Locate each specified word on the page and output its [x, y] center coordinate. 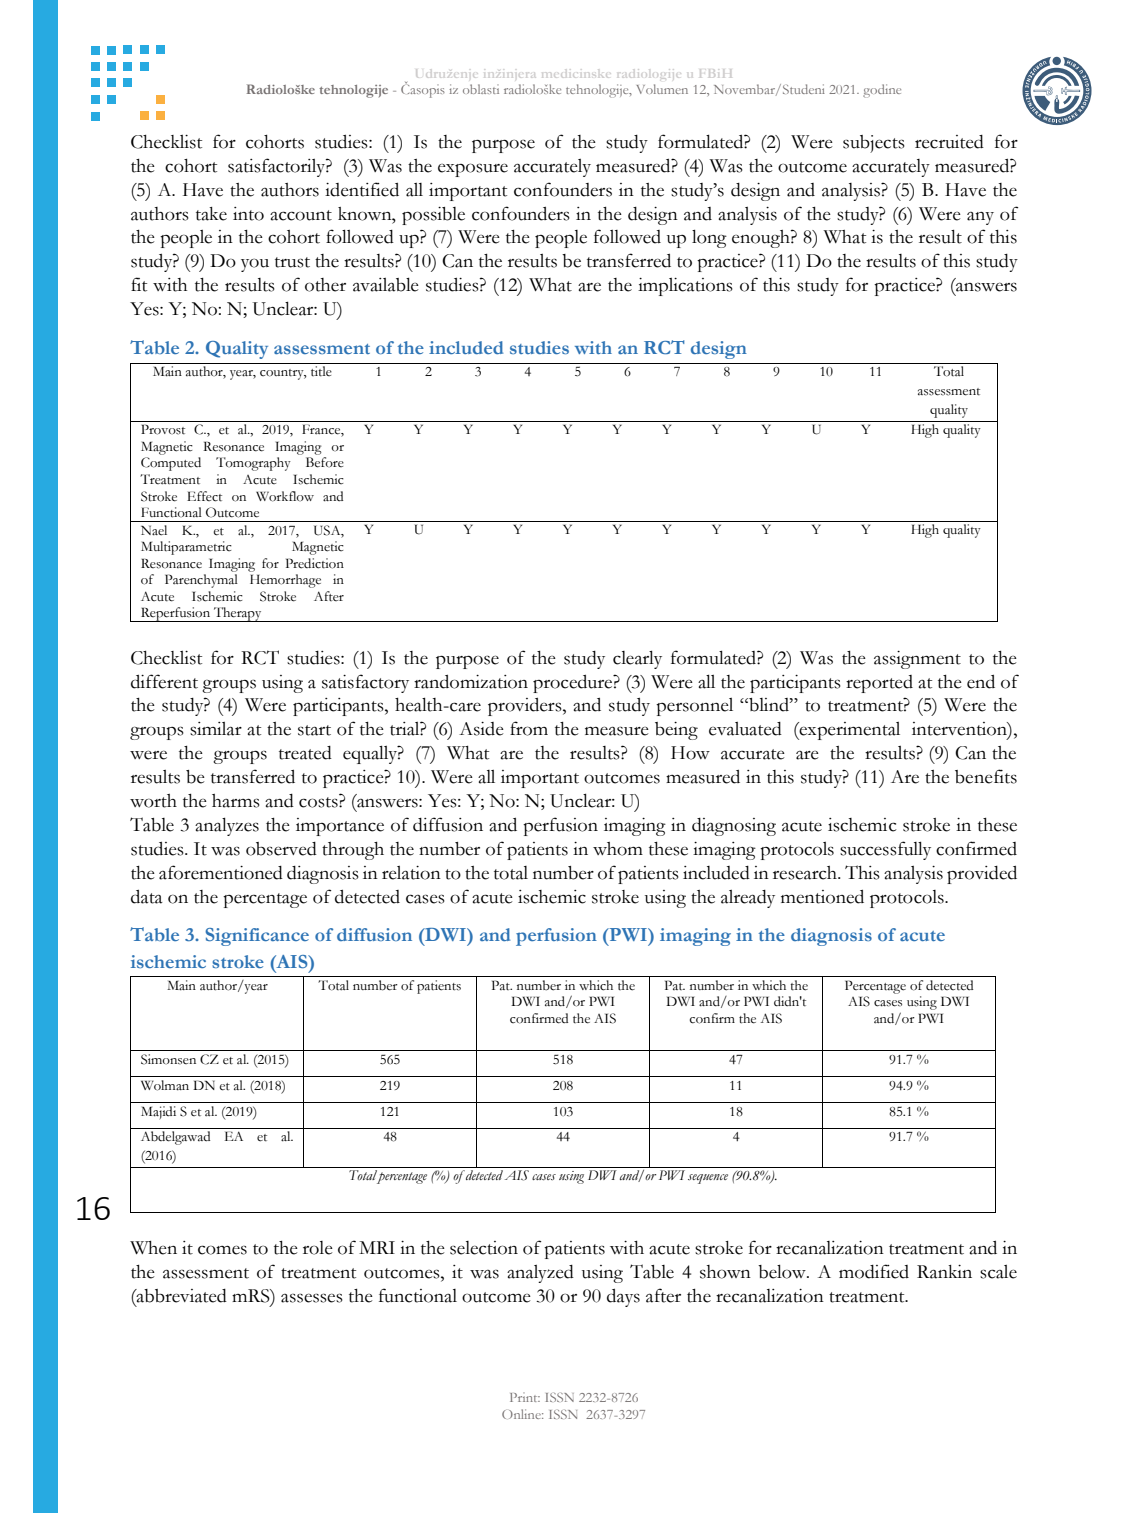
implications [685, 287]
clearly [637, 659]
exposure [473, 170]
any [980, 218]
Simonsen [168, 1059]
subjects [874, 144]
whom [618, 849]
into [248, 214]
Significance [257, 937]
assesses [312, 1298]
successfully [885, 850]
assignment [917, 660]
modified [874, 1271]
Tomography [253, 464]
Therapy [238, 614]
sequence [708, 1179]
